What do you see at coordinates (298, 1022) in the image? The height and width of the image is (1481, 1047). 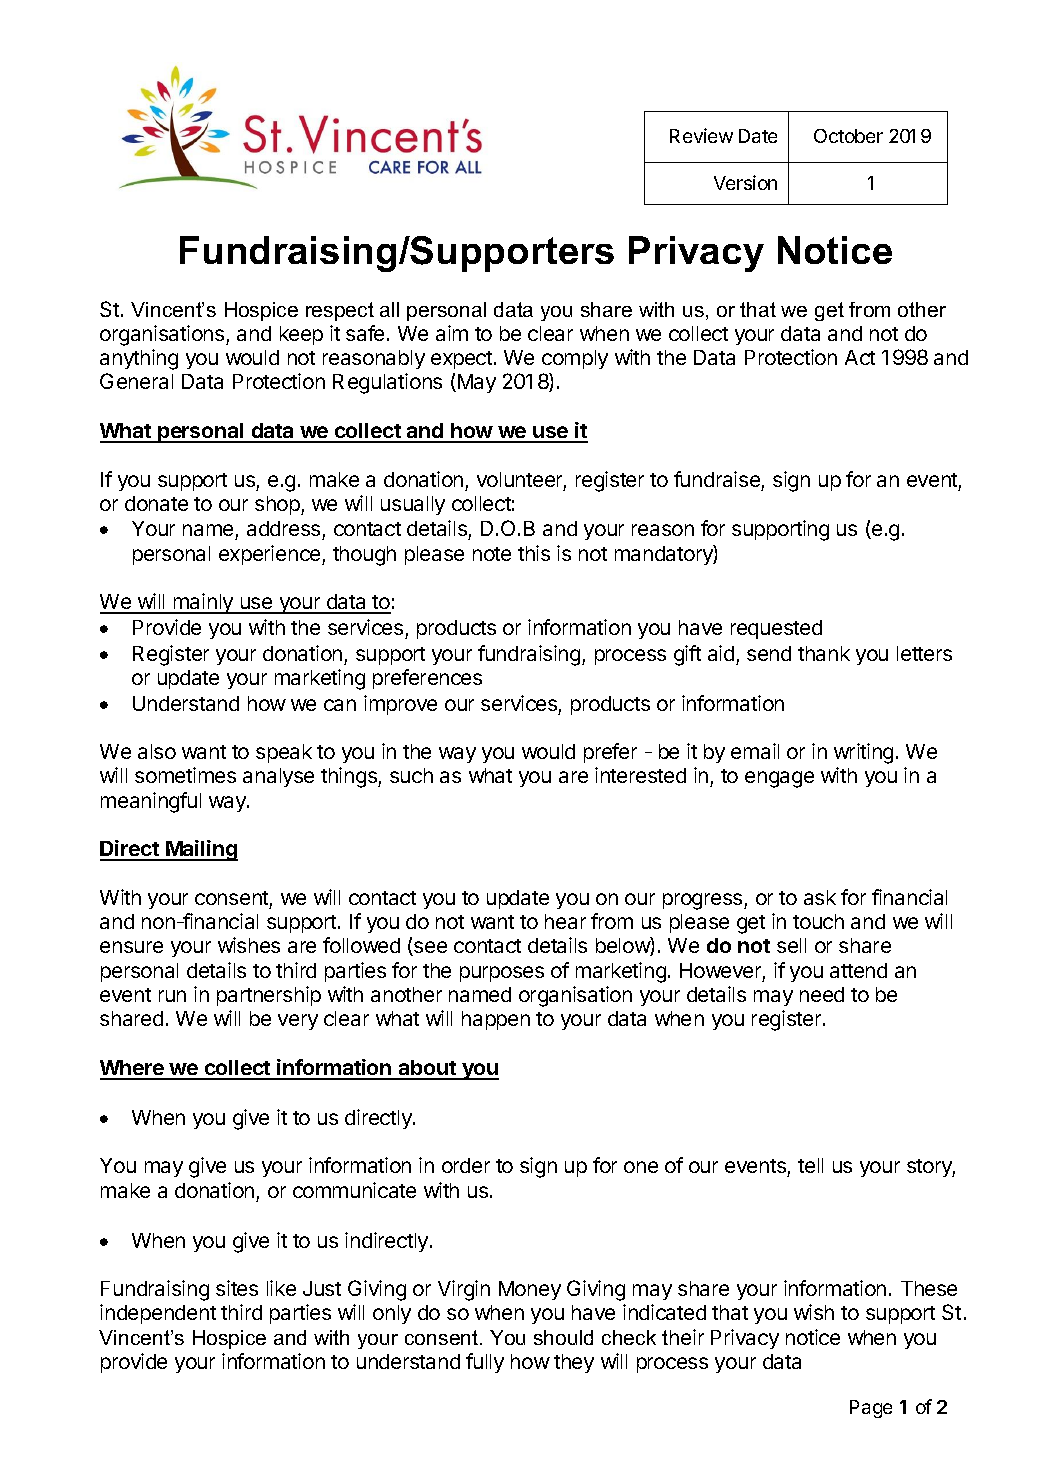 I see `very` at bounding box center [298, 1022].
